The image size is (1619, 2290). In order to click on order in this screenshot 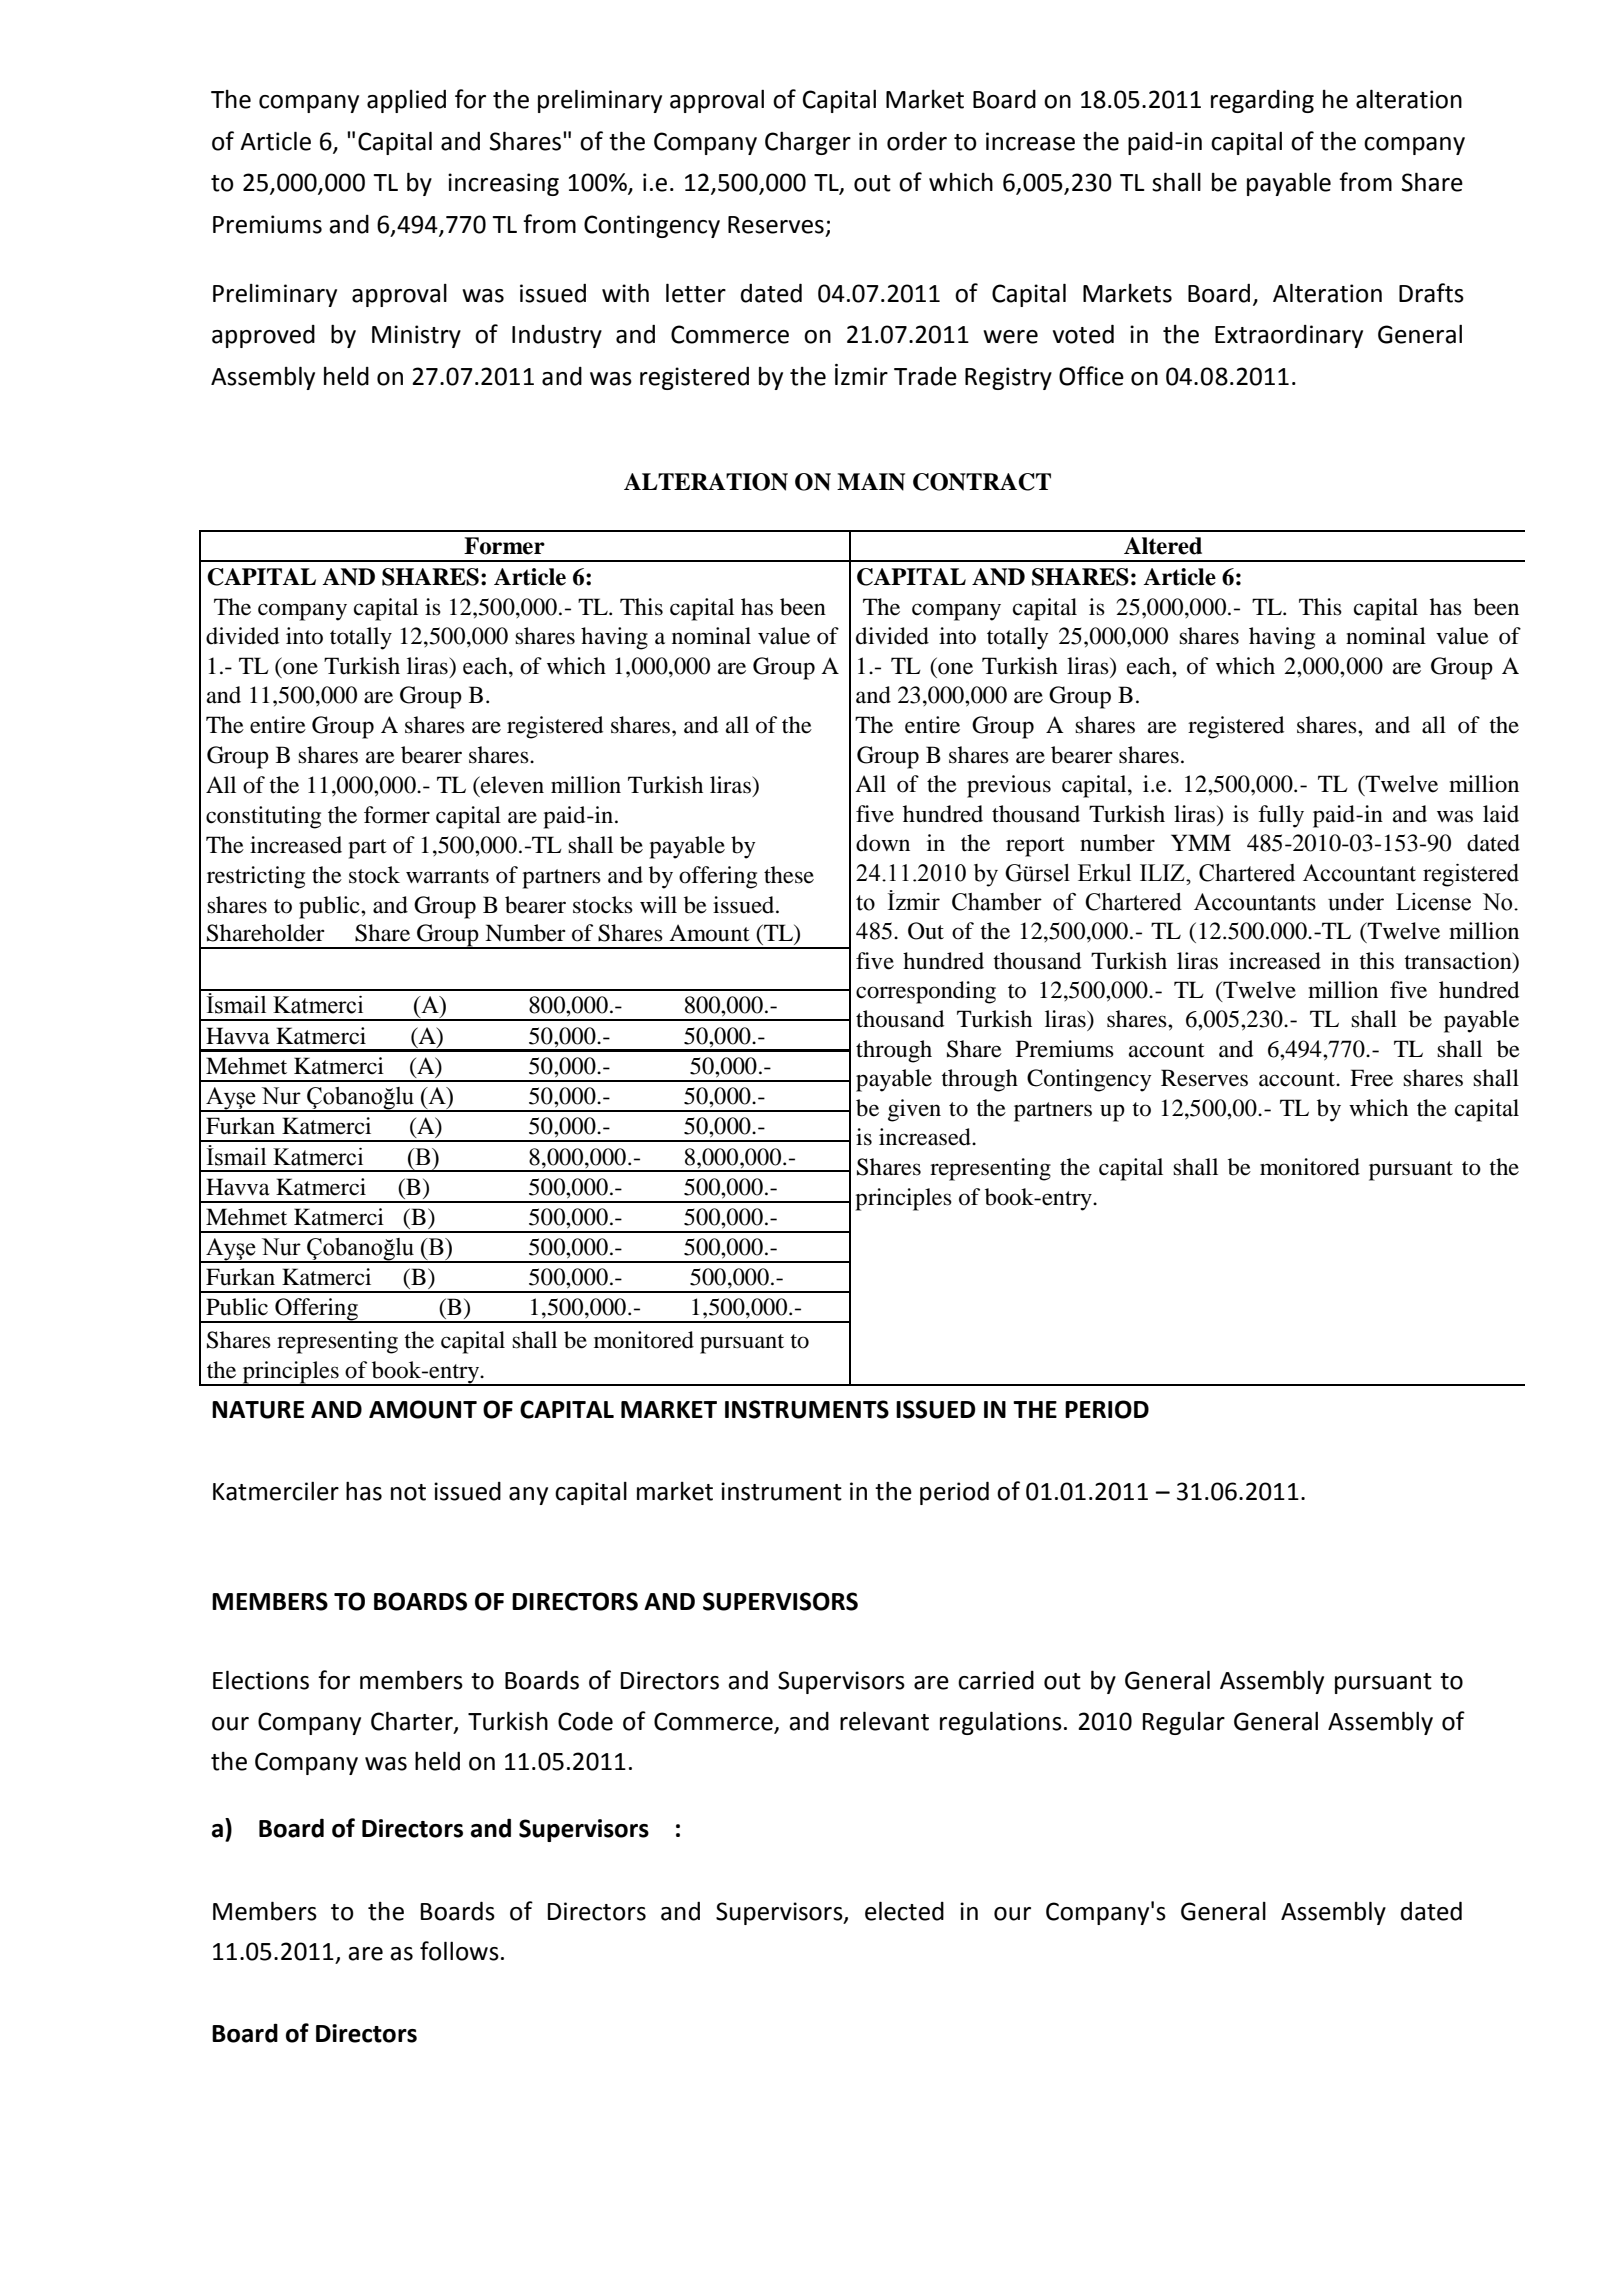, I will do `click(917, 141)`.
